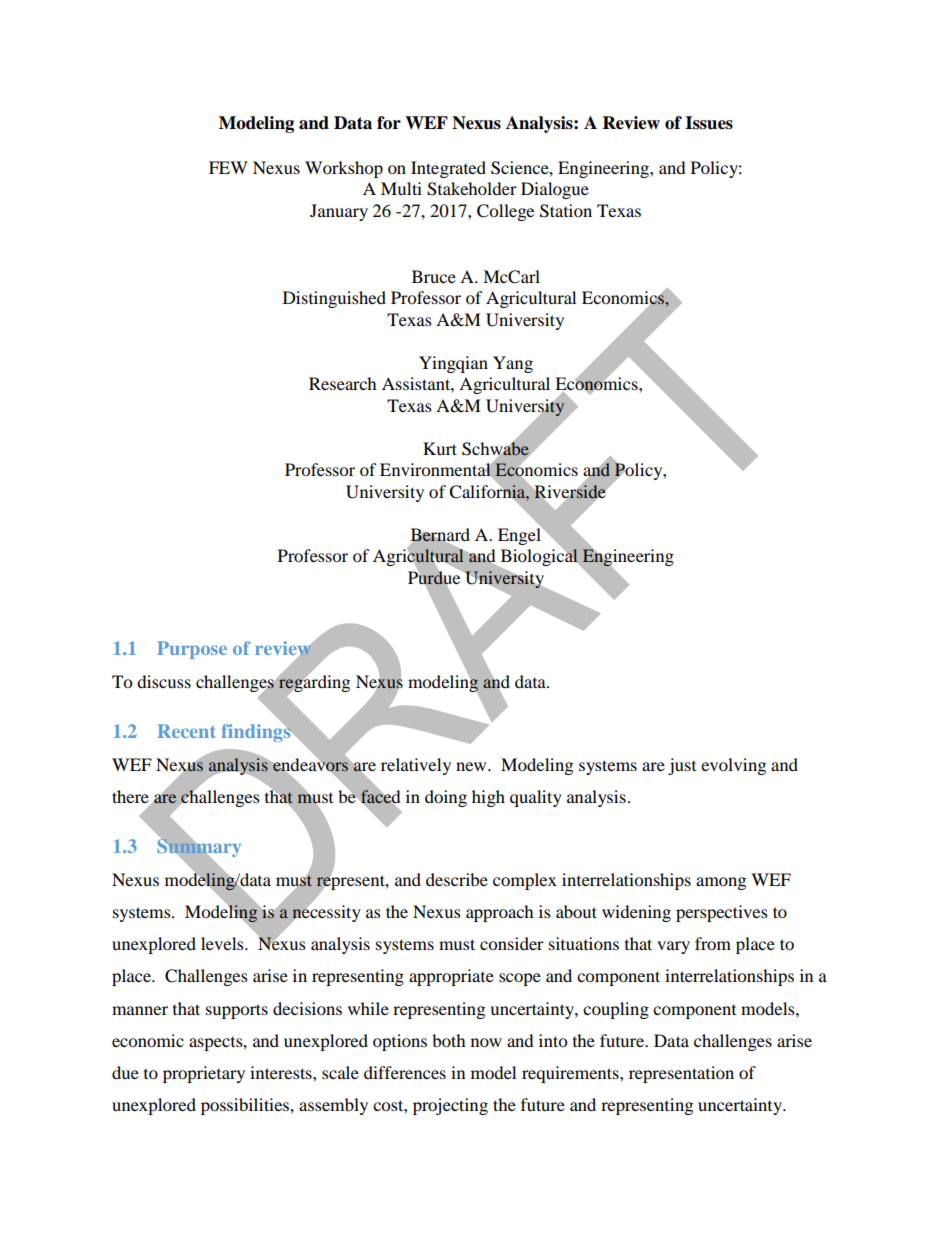 The width and height of the screenshot is (952, 1233). What do you see at coordinates (571, 1074) in the screenshot?
I see `requirements` at bounding box center [571, 1074].
